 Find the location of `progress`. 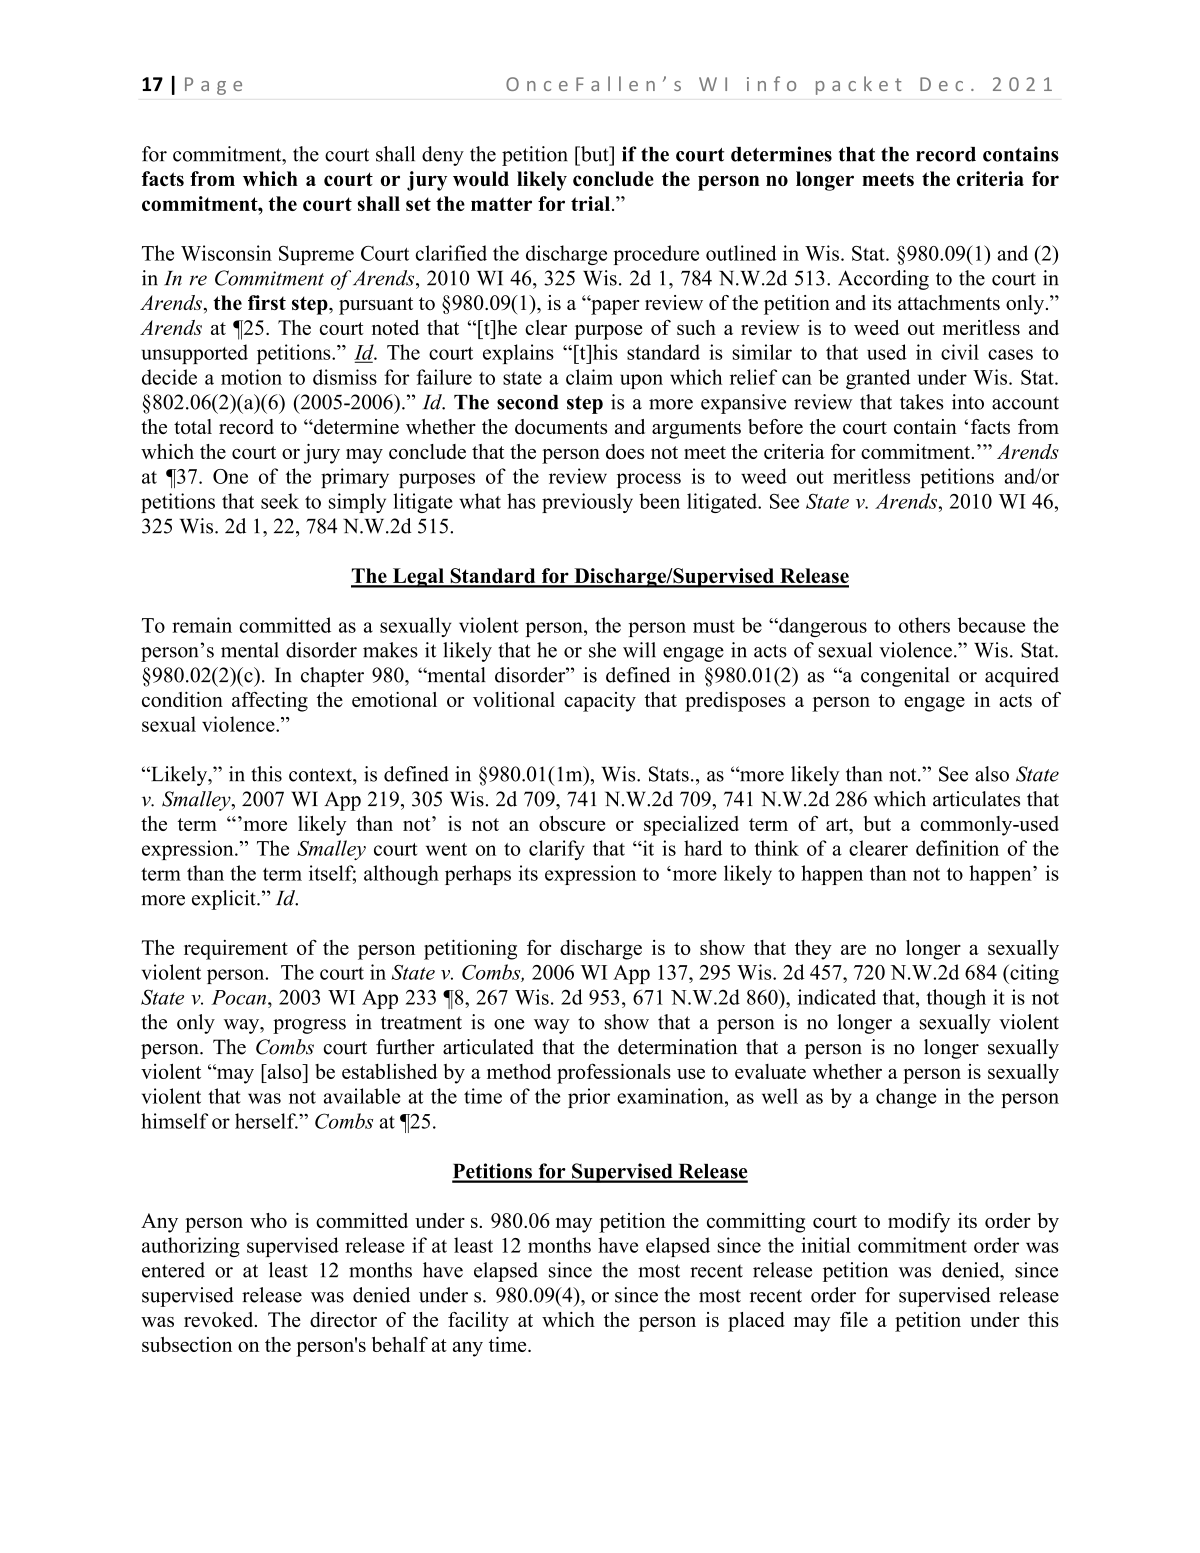

progress is located at coordinates (309, 1026).
